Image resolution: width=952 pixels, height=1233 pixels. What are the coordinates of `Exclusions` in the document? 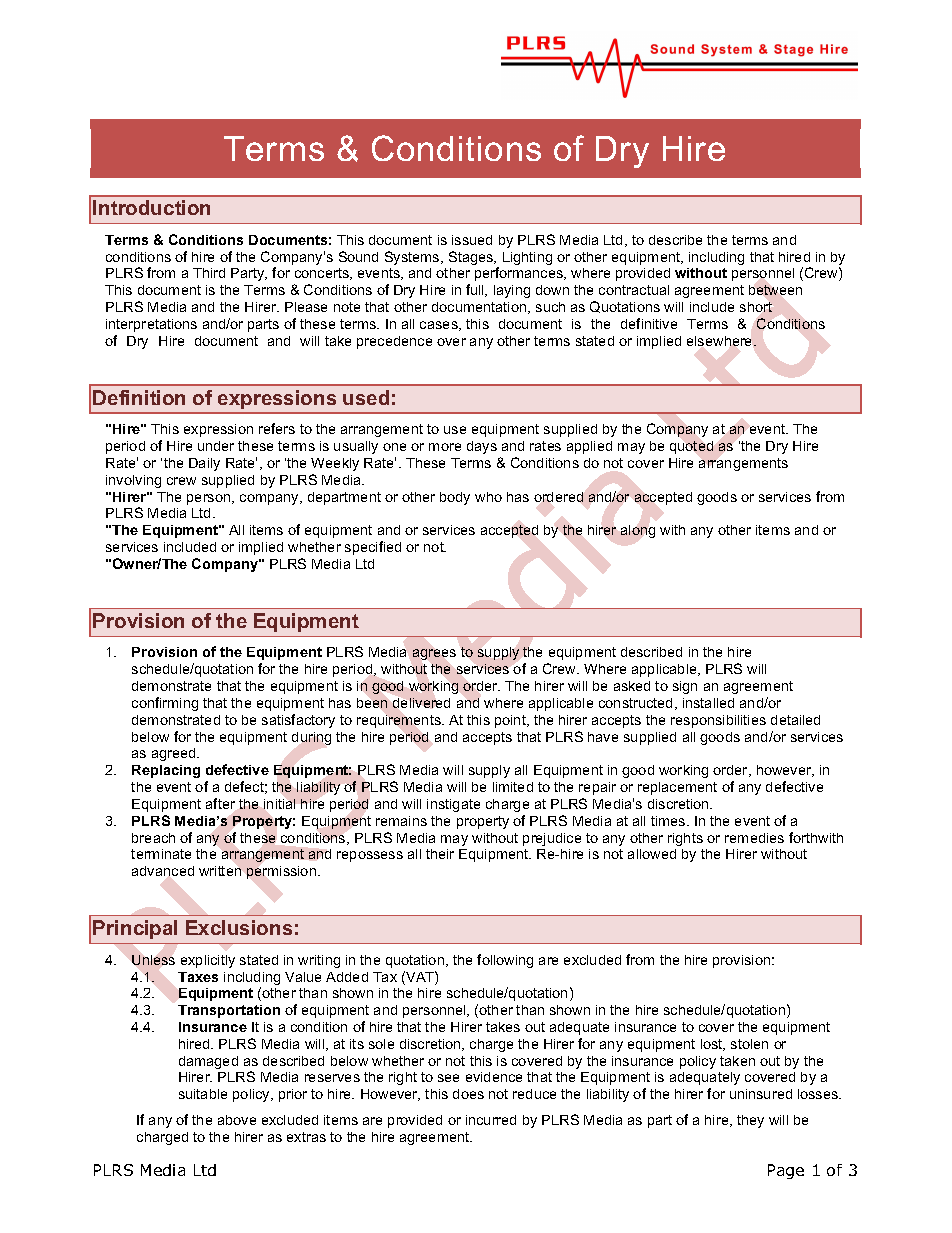 It's located at (239, 927).
